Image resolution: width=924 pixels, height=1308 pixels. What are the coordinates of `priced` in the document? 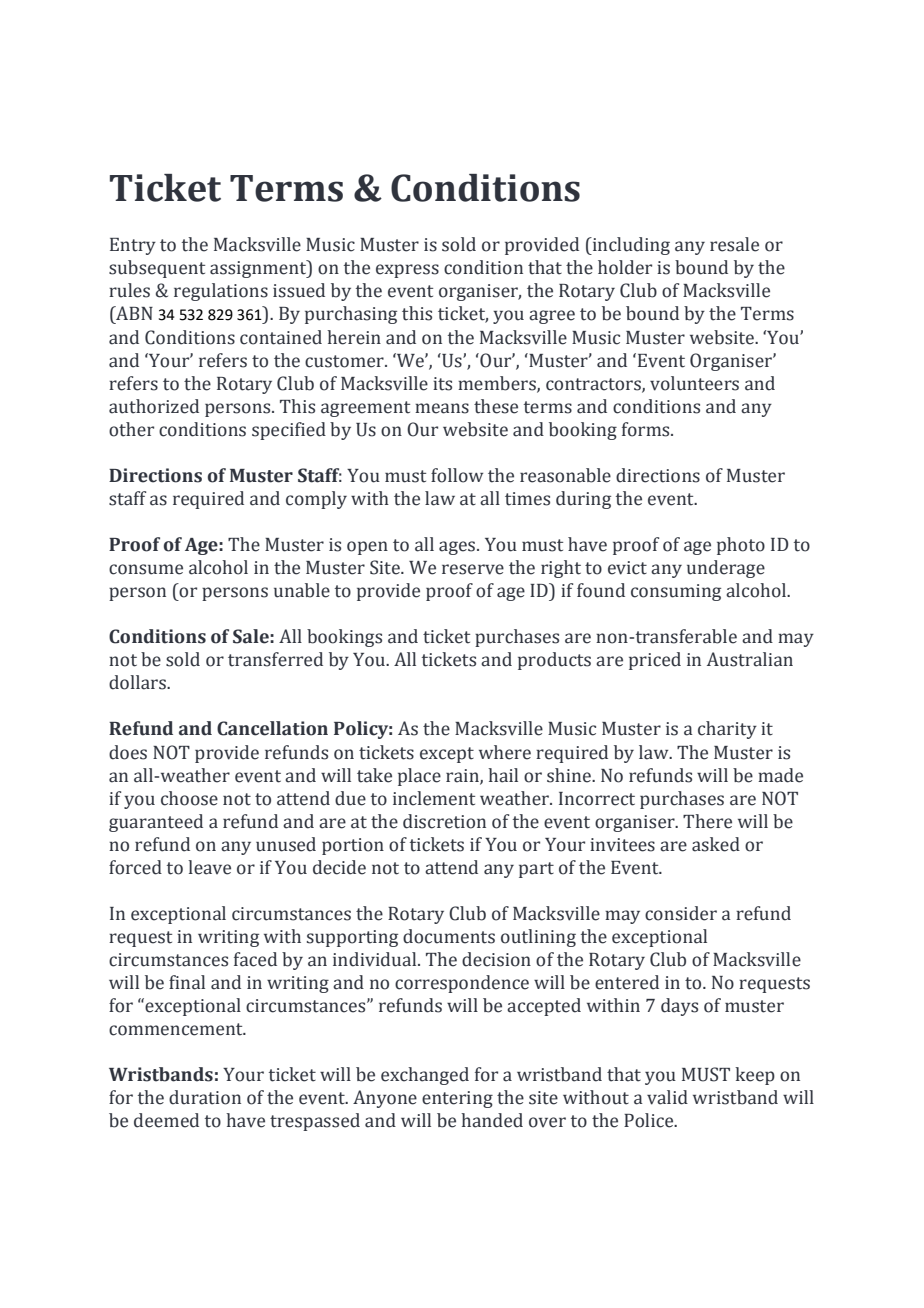 It's located at (655, 661).
